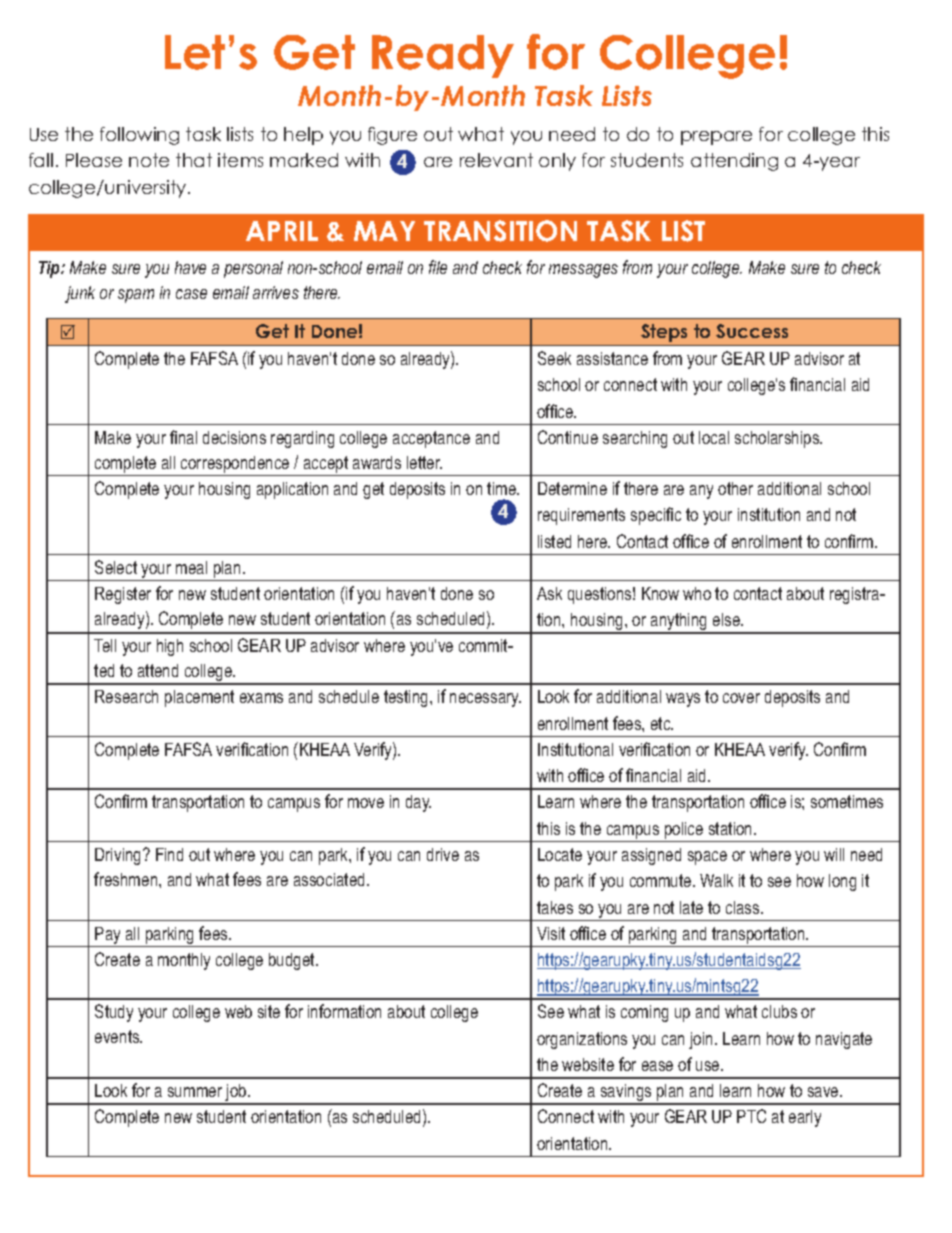 The width and height of the image is (952, 1233). Describe the element at coordinates (626, 1094) in the image. I see `savings` at that location.
